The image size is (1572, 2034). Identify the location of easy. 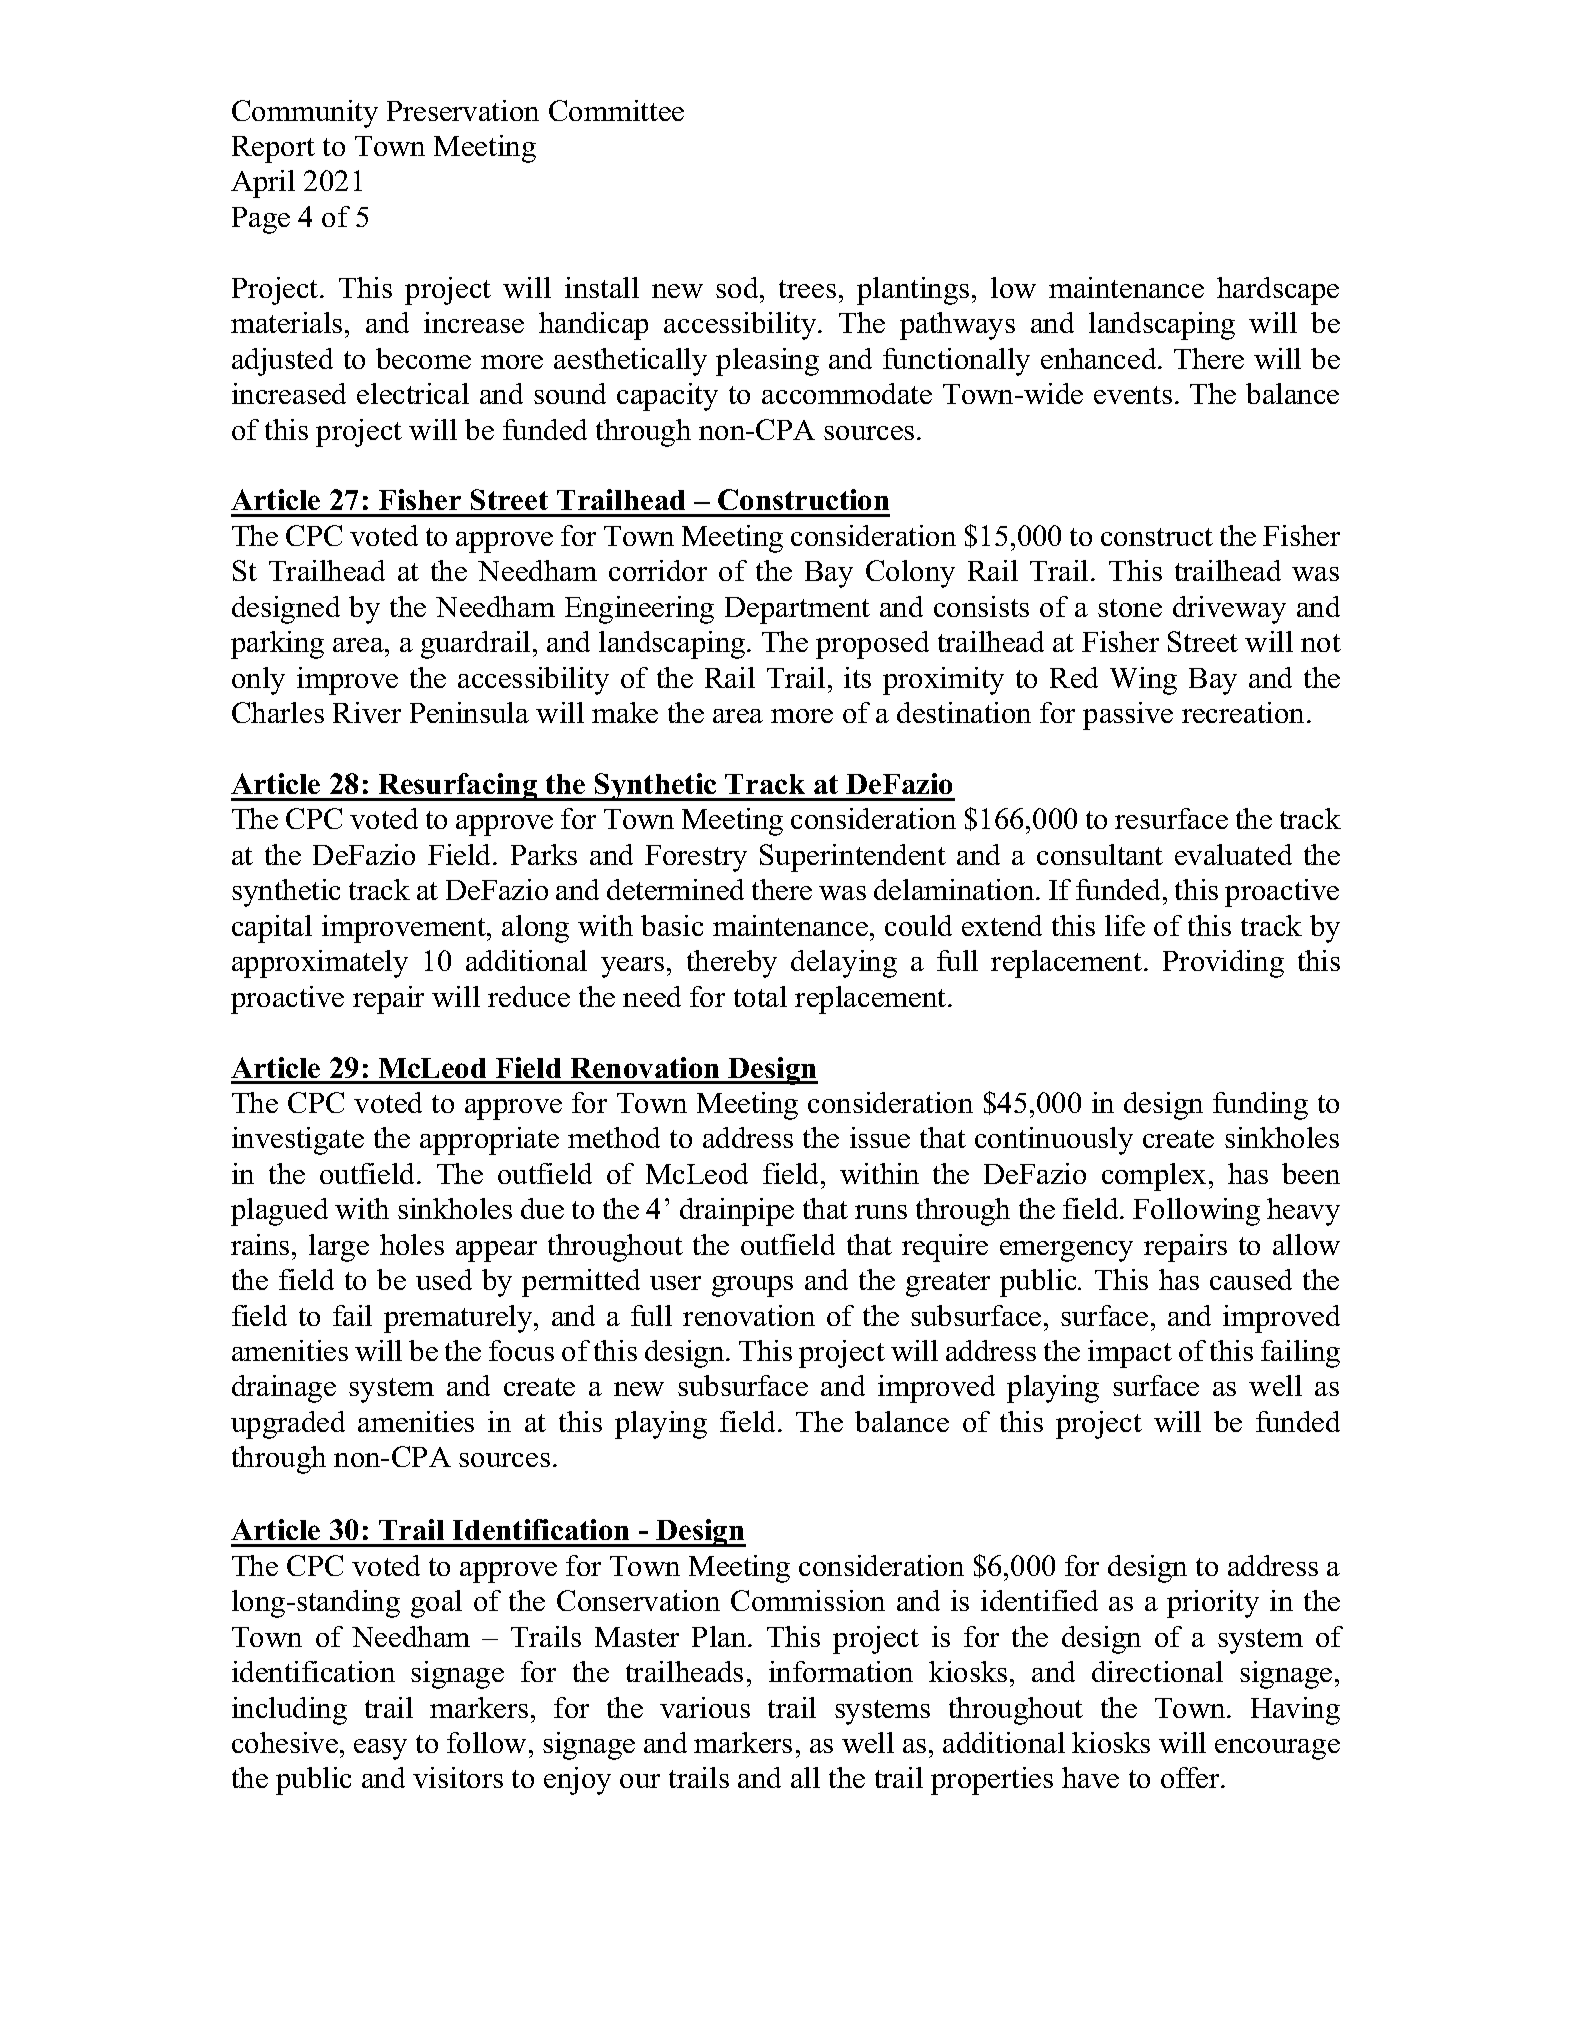
(380, 1749).
